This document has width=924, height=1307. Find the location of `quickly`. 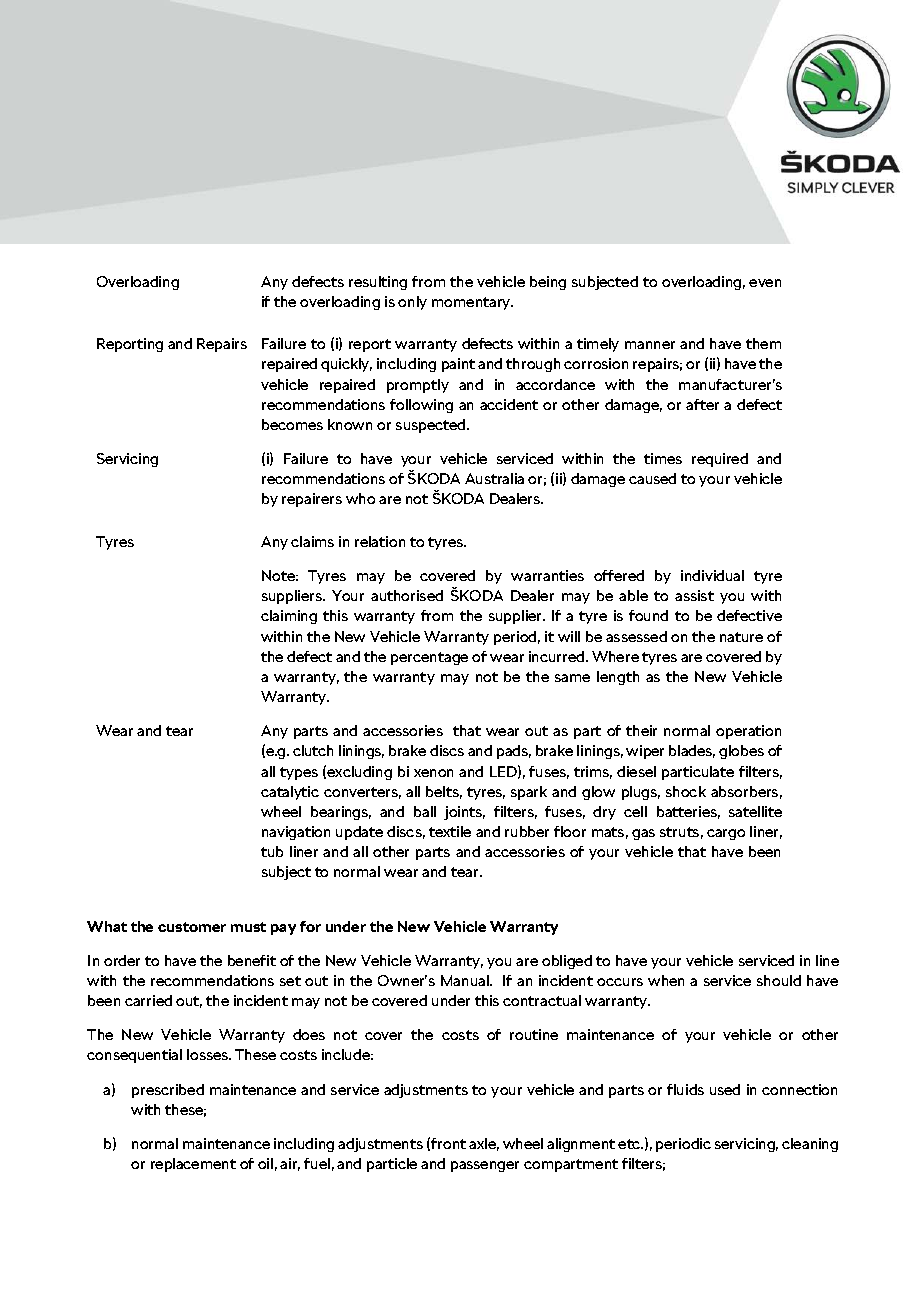

quickly is located at coordinates (346, 365).
